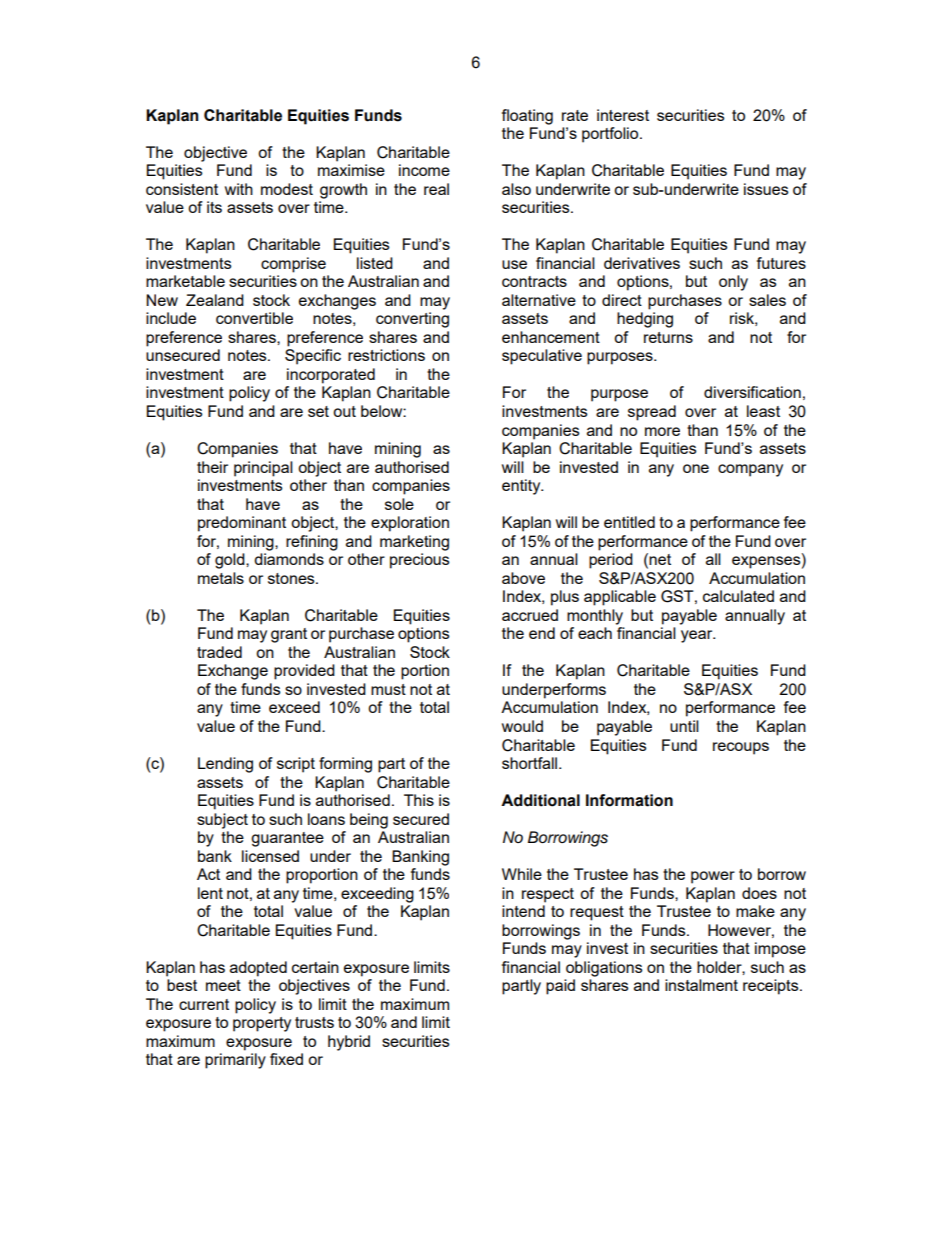 This screenshot has width=952, height=1233. I want to click on calculated, so click(738, 596).
